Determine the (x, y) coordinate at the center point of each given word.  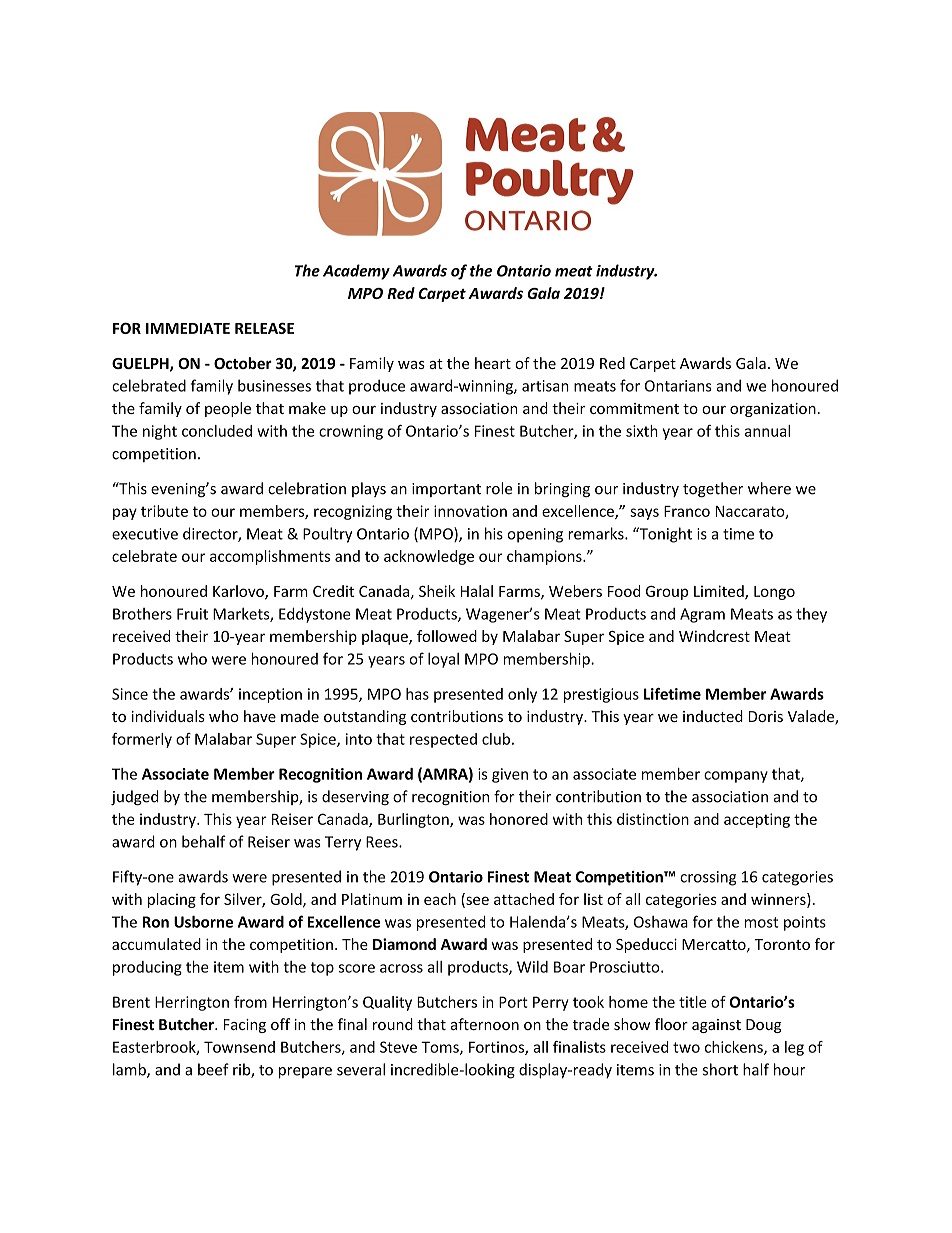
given (510, 775)
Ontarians (678, 386)
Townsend (239, 1047)
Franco (687, 511)
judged (134, 798)
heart (493, 363)
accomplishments (270, 557)
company (736, 777)
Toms (441, 1048)
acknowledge (429, 557)
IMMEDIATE (188, 328)
